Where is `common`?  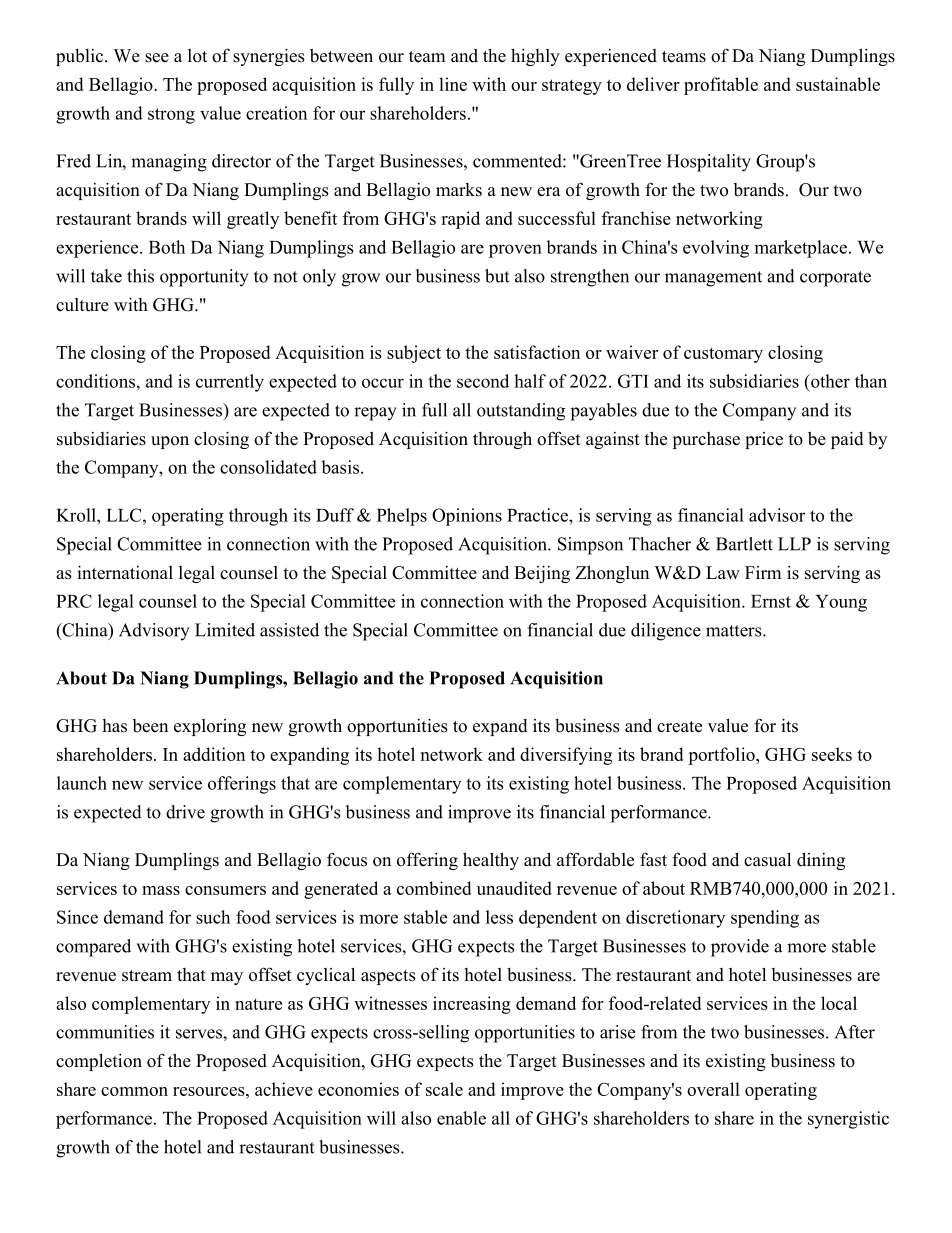 common is located at coordinates (134, 1091).
